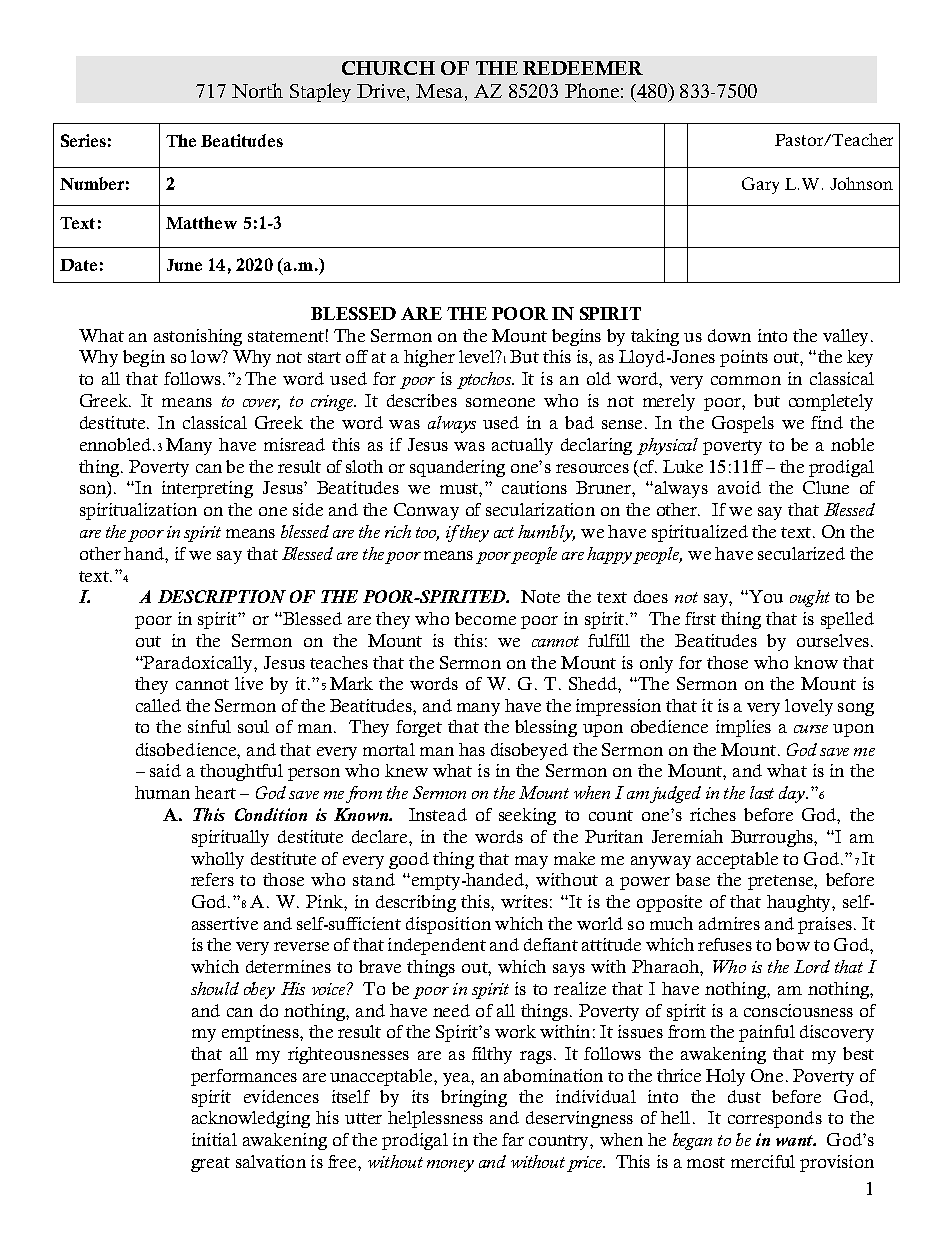  Describe the element at coordinates (214, 1139) in the image. I see `initial` at that location.
